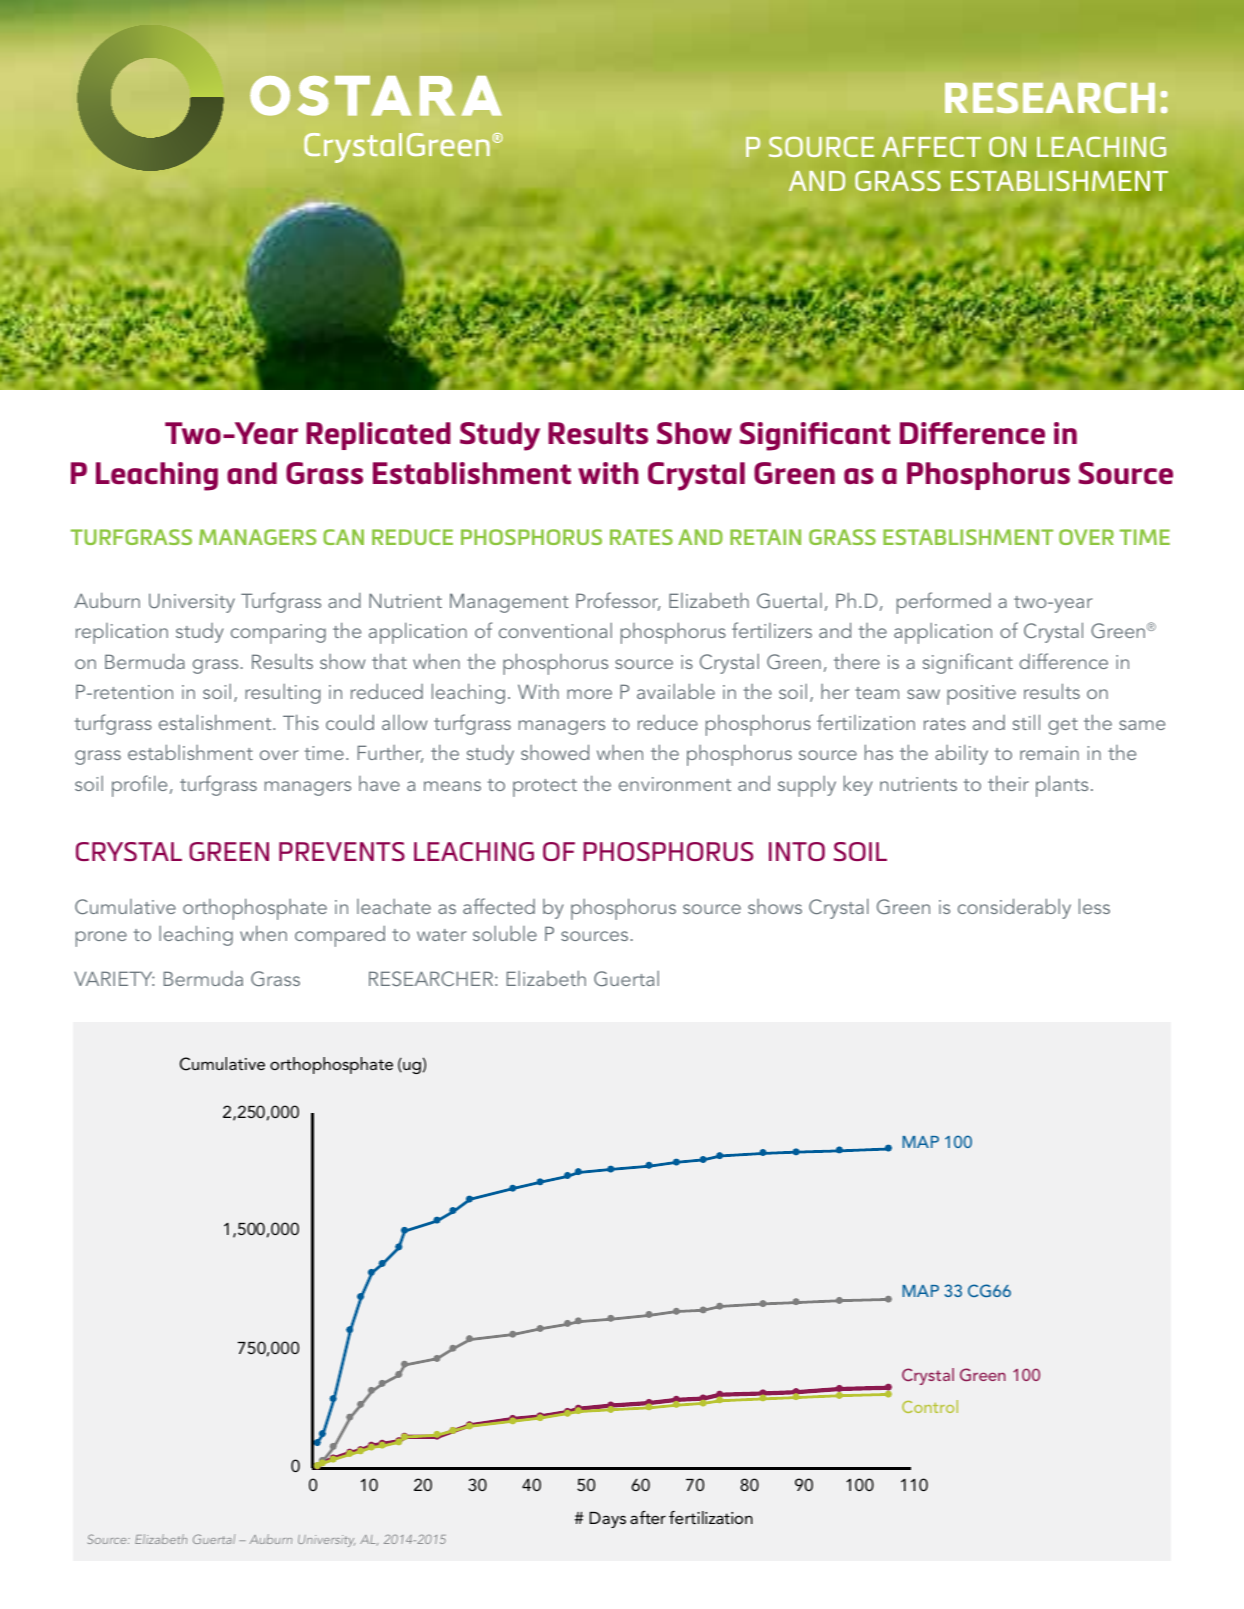  I want to click on prone, so click(101, 939).
